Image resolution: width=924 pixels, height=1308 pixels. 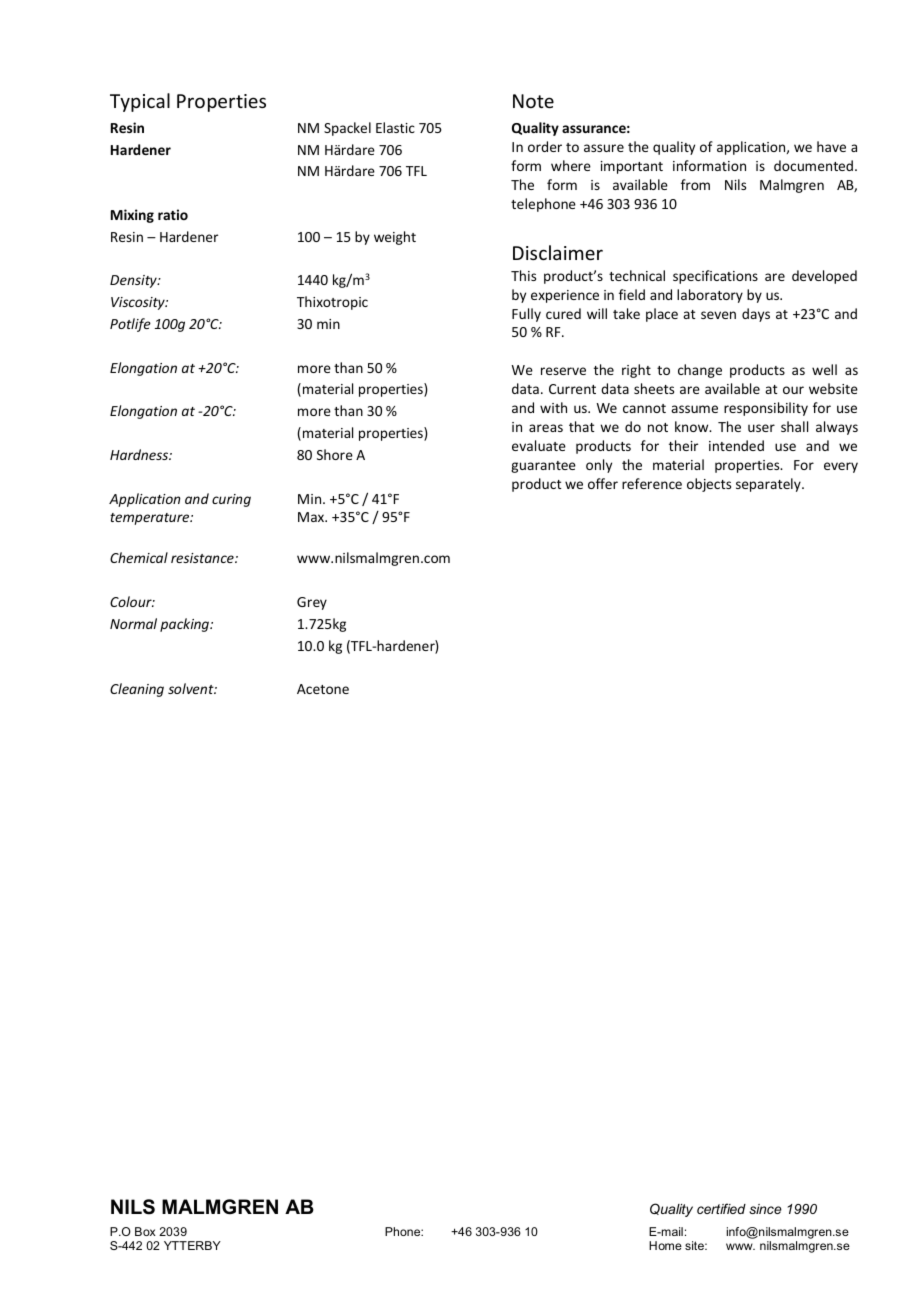 I want to click on Home, so click(x=665, y=1245).
